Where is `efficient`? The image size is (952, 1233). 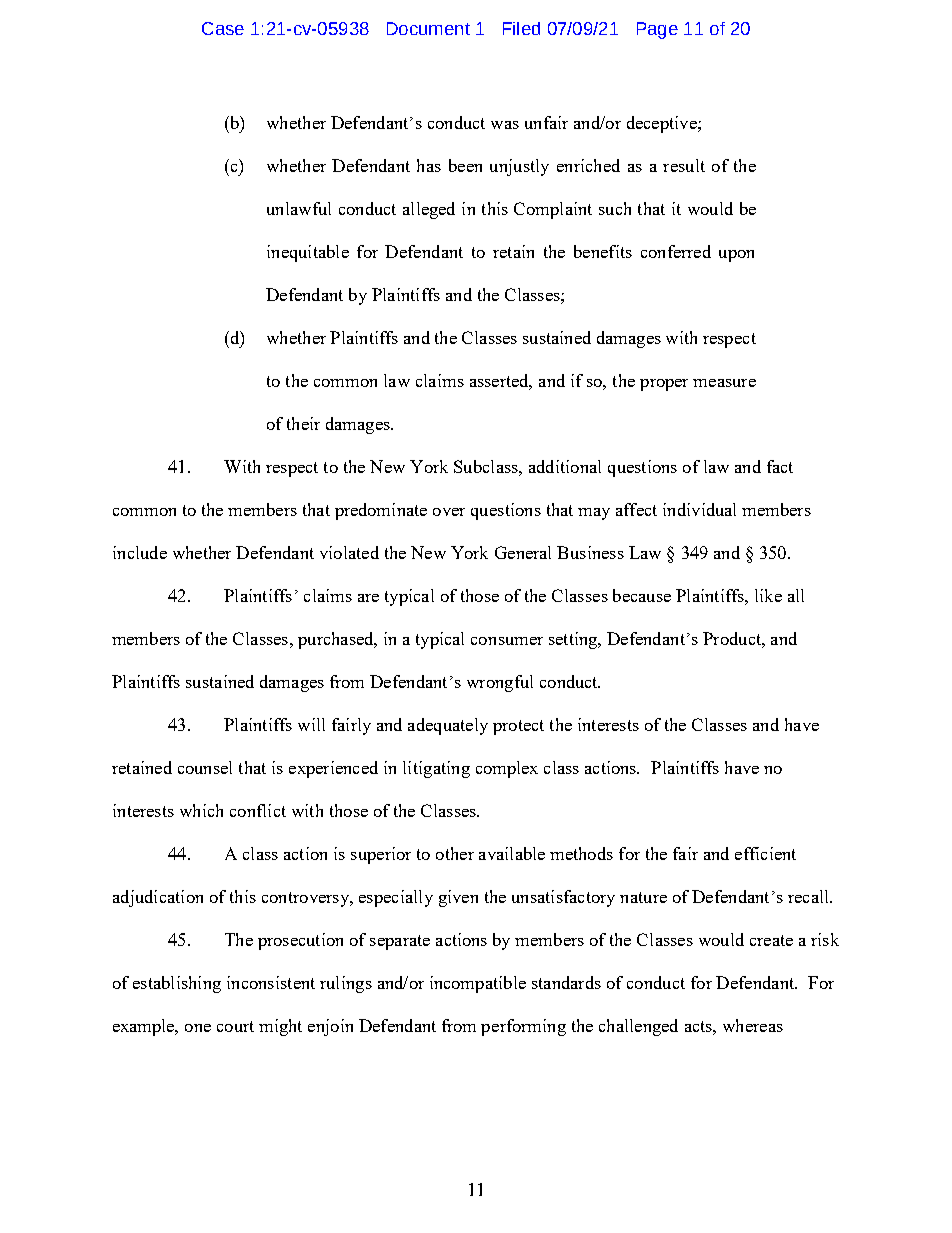 efficient is located at coordinates (765, 853).
